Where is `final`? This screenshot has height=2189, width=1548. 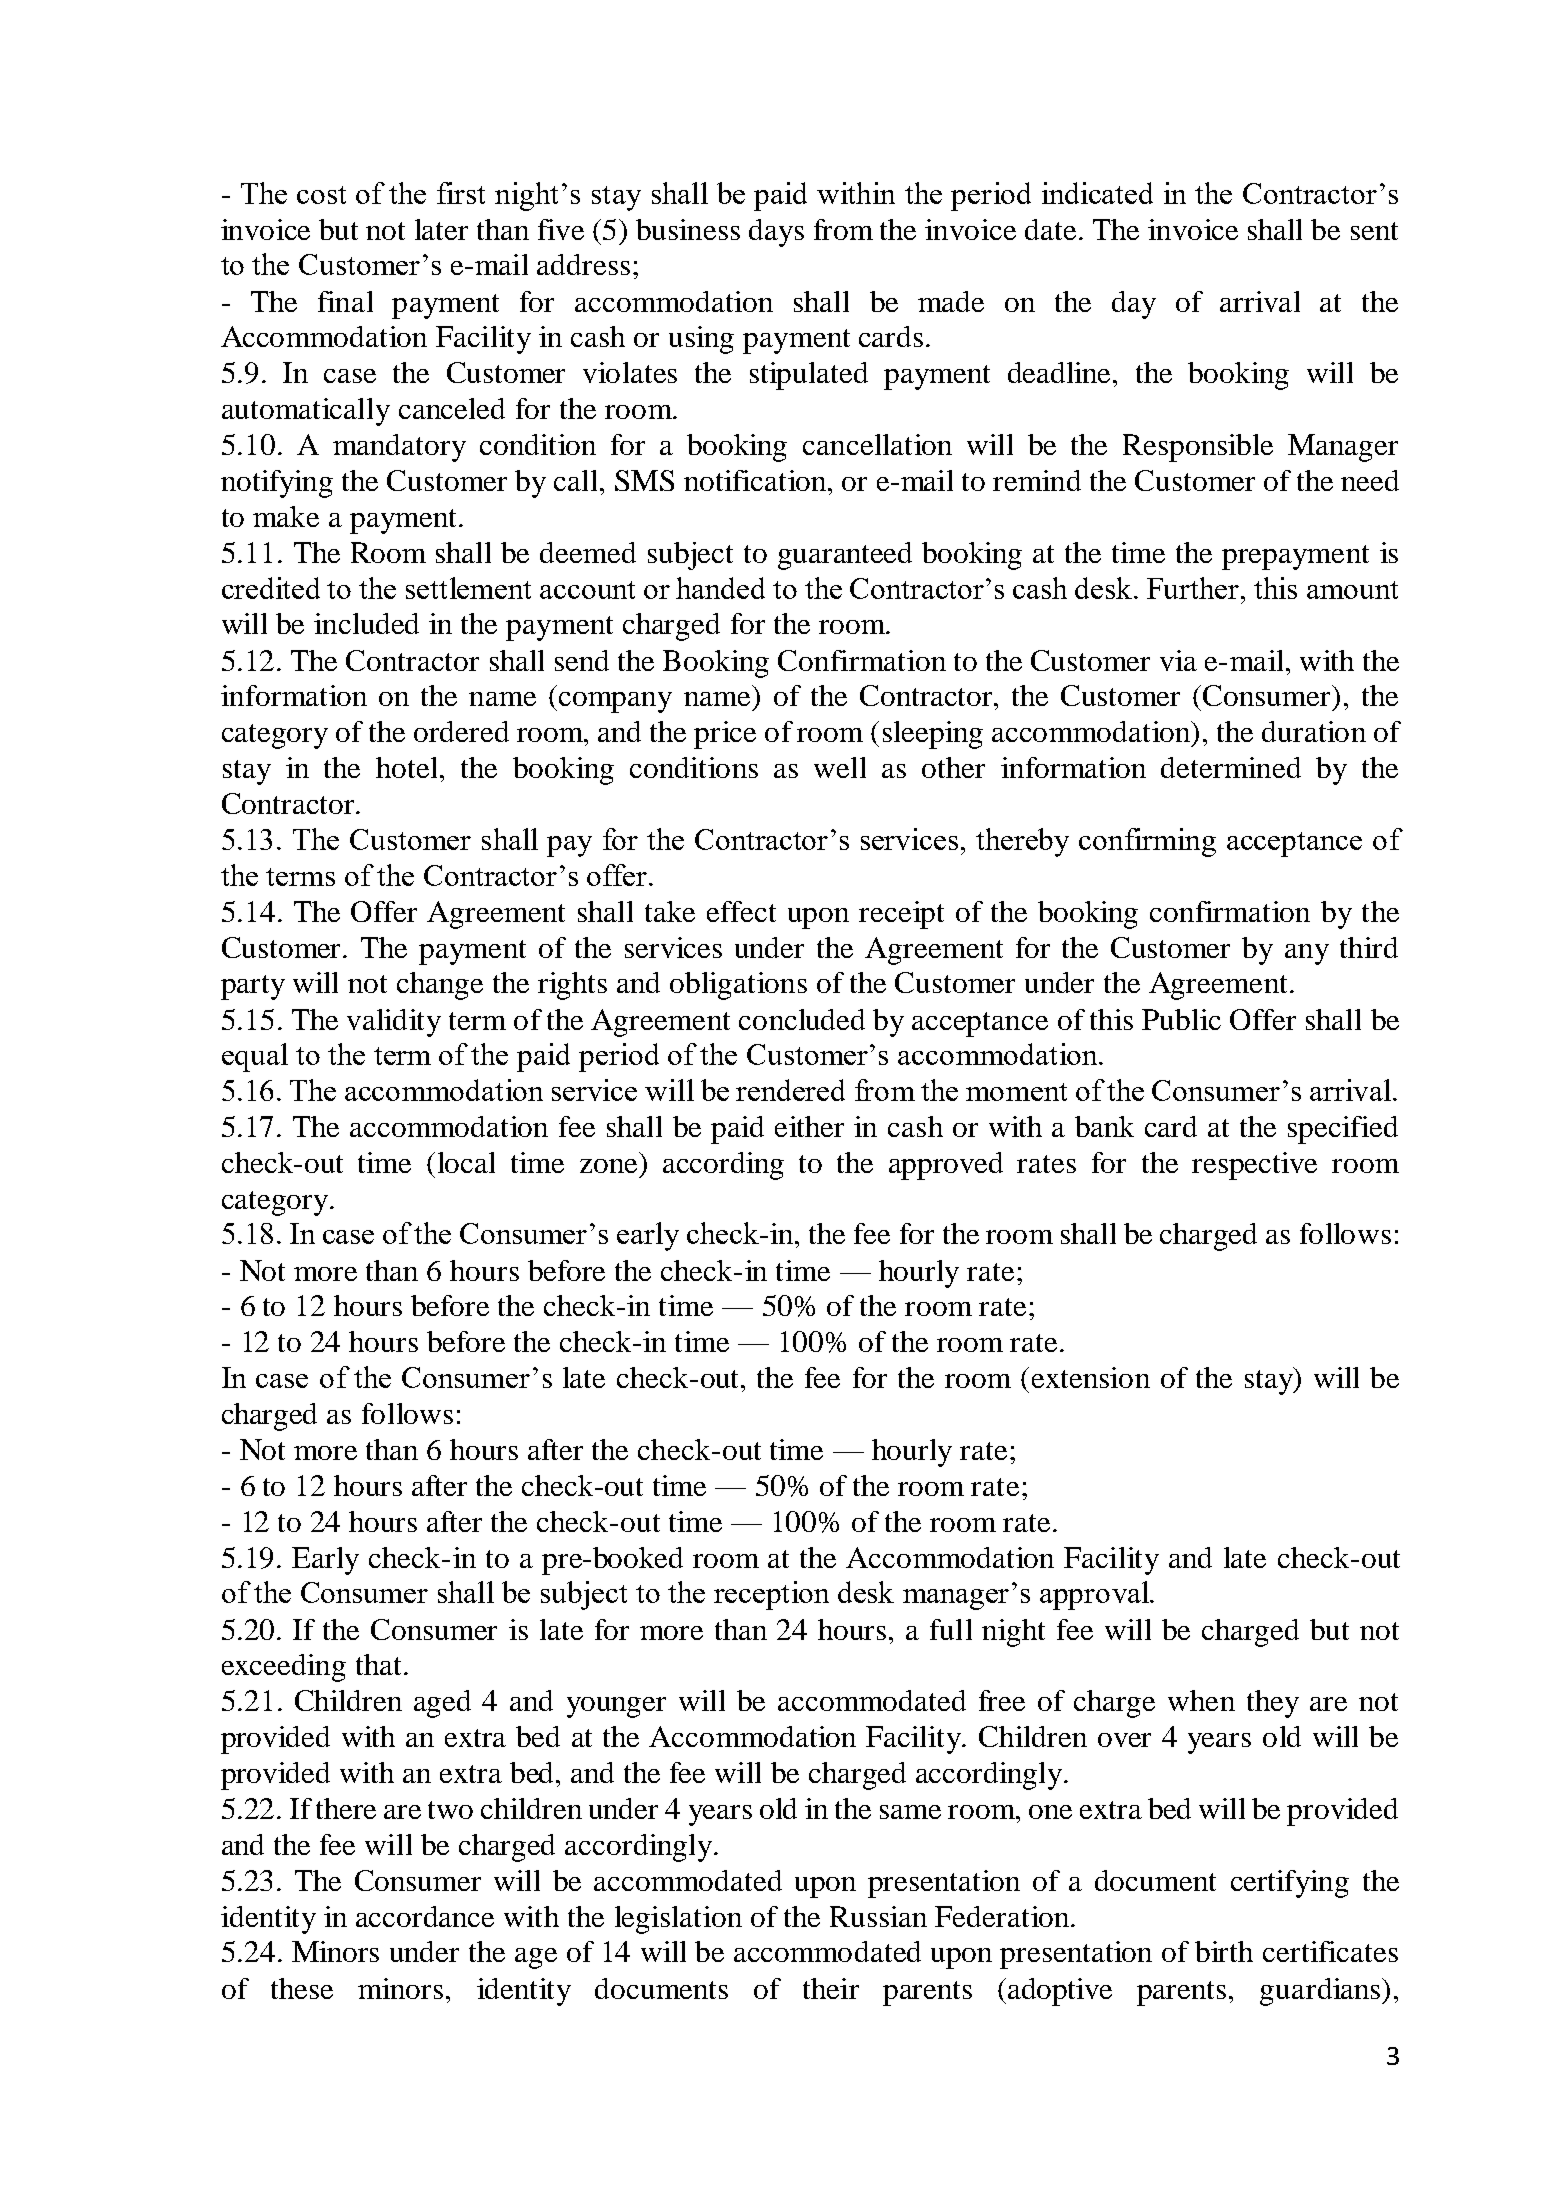 final is located at coordinates (345, 301).
